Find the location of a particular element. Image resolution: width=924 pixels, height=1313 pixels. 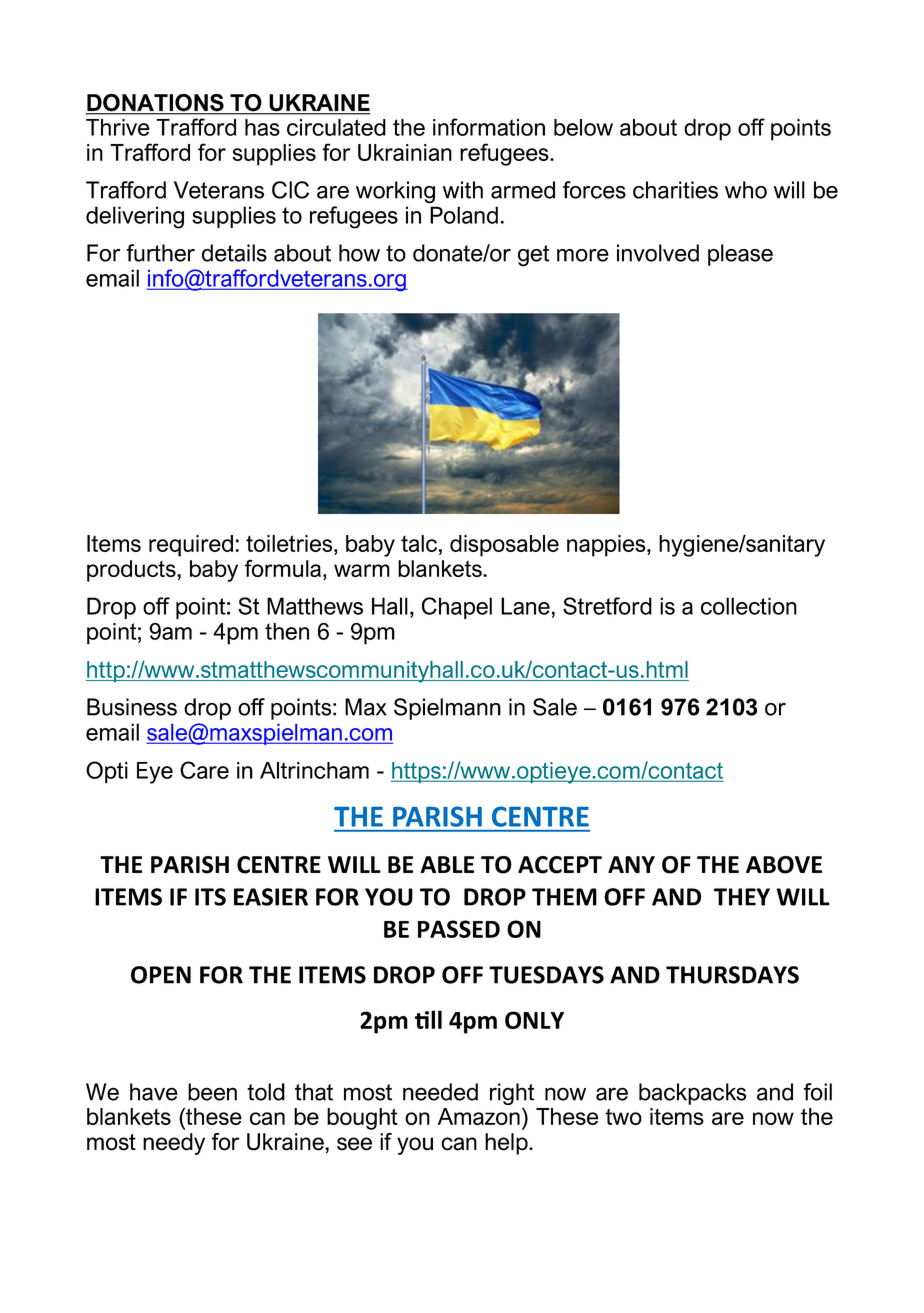

backpacks is located at coordinates (693, 1094).
